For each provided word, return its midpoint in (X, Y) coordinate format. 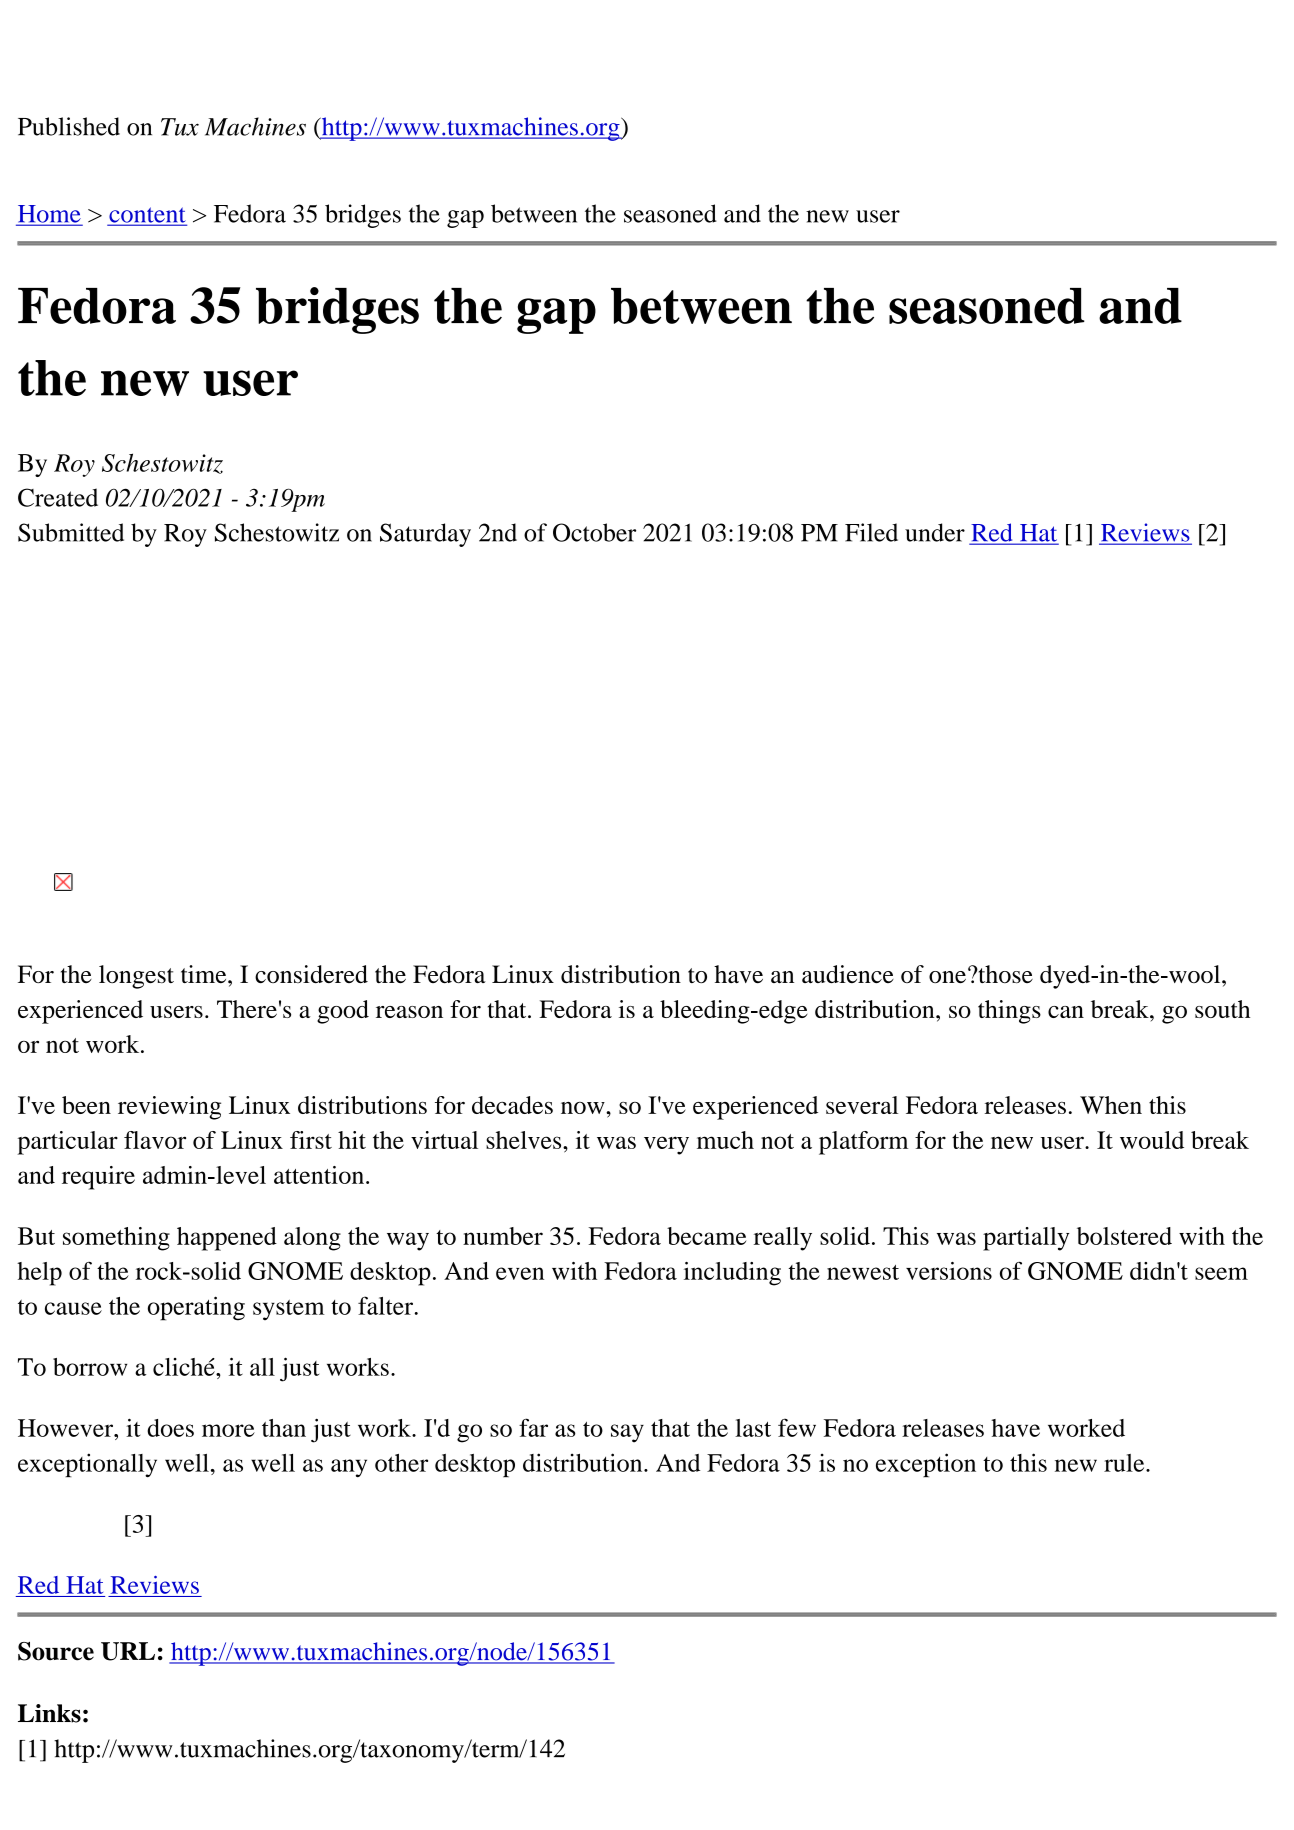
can (1066, 1012)
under (935, 532)
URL (128, 1651)
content (147, 216)
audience (848, 974)
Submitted (71, 532)
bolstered (1124, 1236)
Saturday (425, 535)
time (205, 974)
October (594, 532)
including (732, 1274)
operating (196, 1308)
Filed (871, 532)
